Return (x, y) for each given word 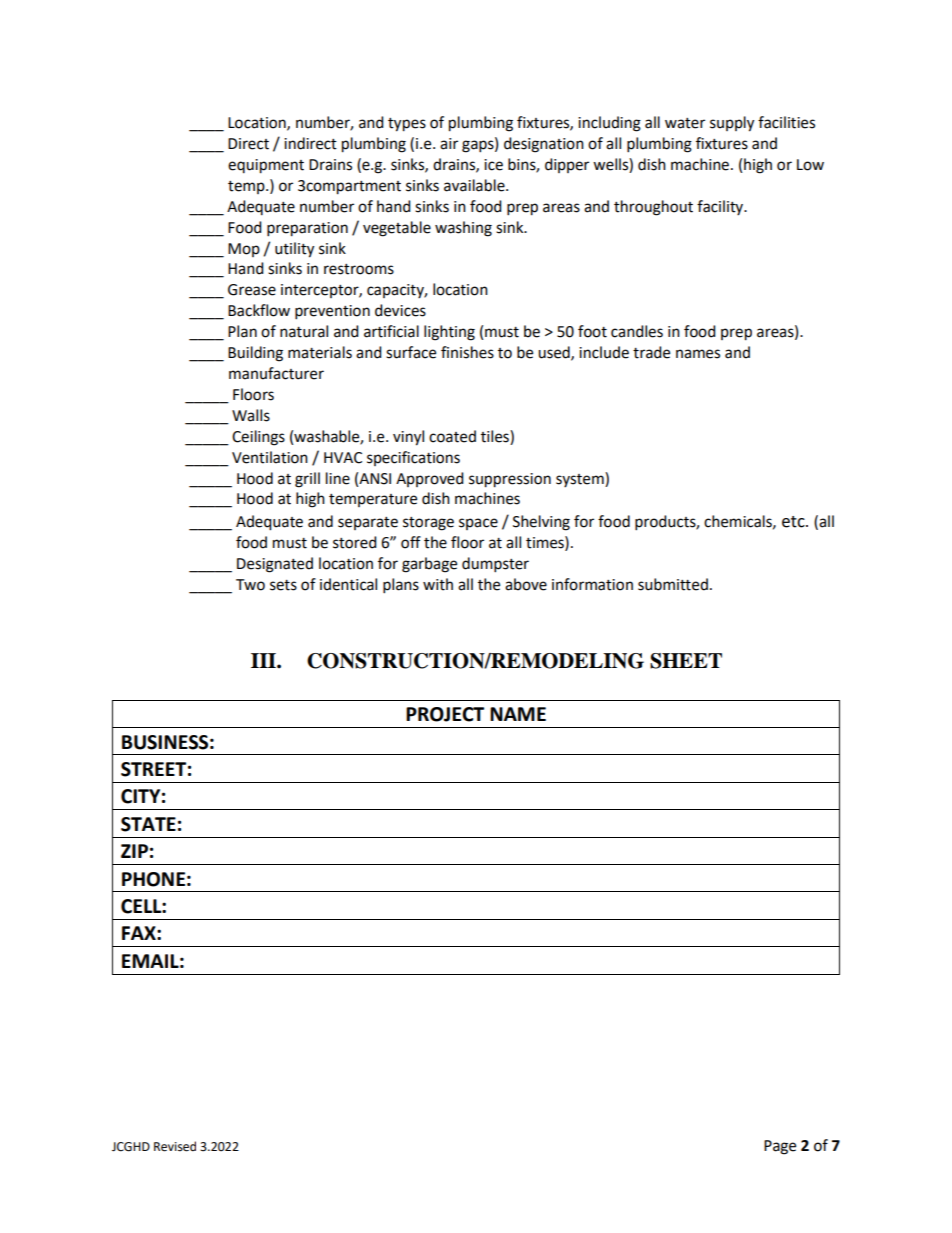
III (264, 660)
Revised (175, 1146)
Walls (251, 415)
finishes (467, 352)
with (438, 584)
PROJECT (445, 714)
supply (732, 124)
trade (651, 352)
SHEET (686, 661)
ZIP (134, 851)
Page (780, 1147)
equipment (266, 166)
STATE (148, 824)
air (449, 144)
